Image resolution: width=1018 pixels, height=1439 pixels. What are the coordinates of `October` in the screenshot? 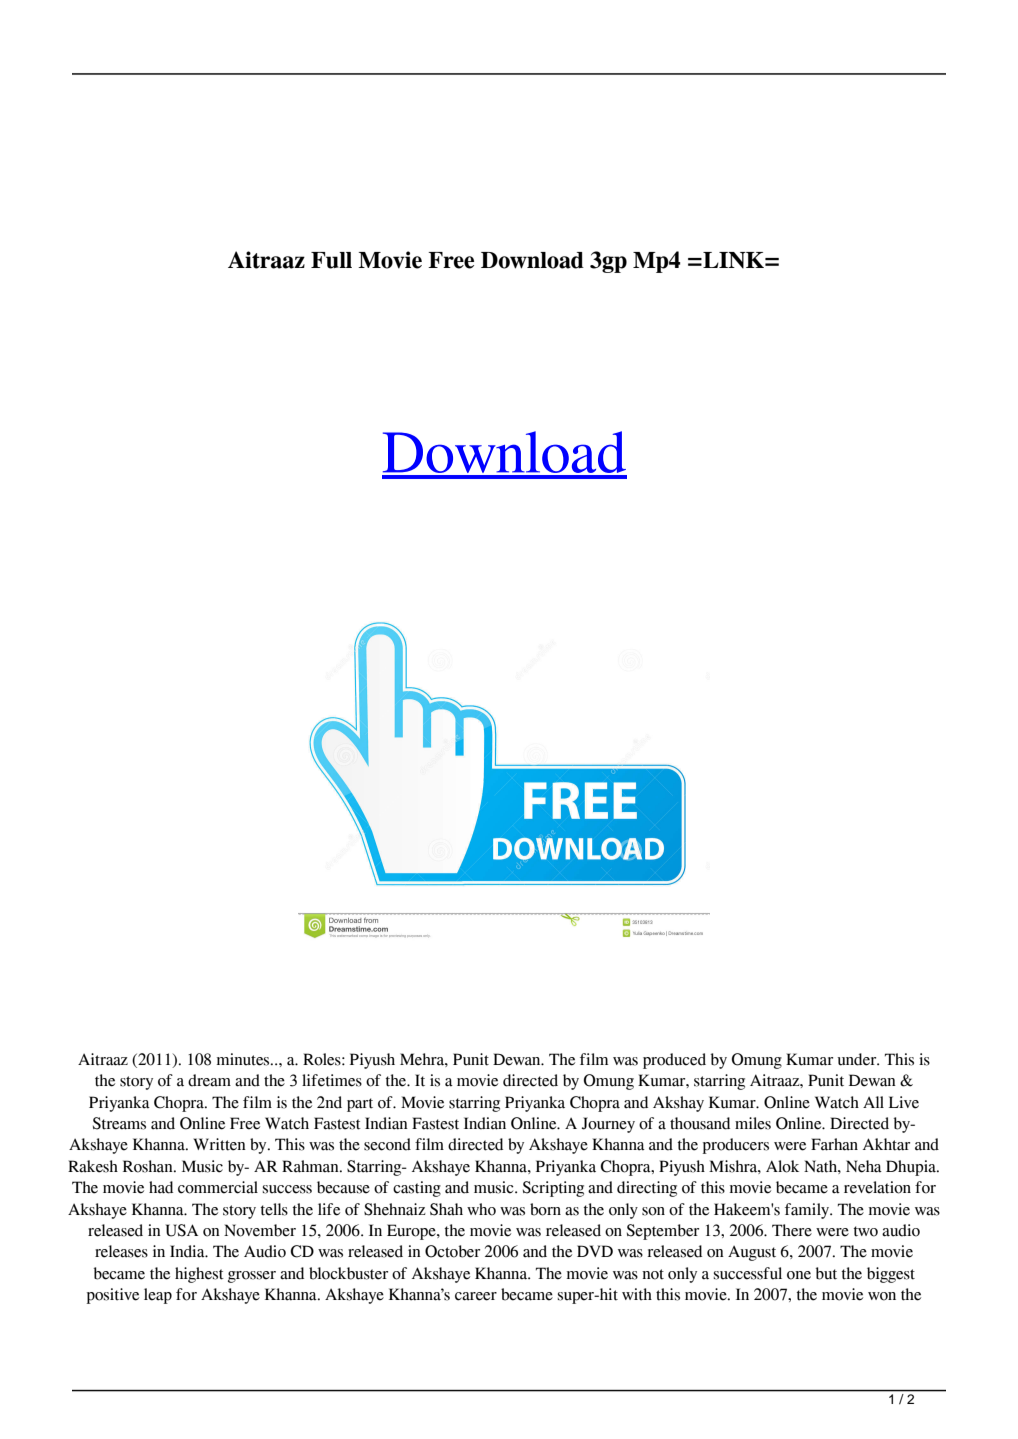 It's located at (452, 1251).
